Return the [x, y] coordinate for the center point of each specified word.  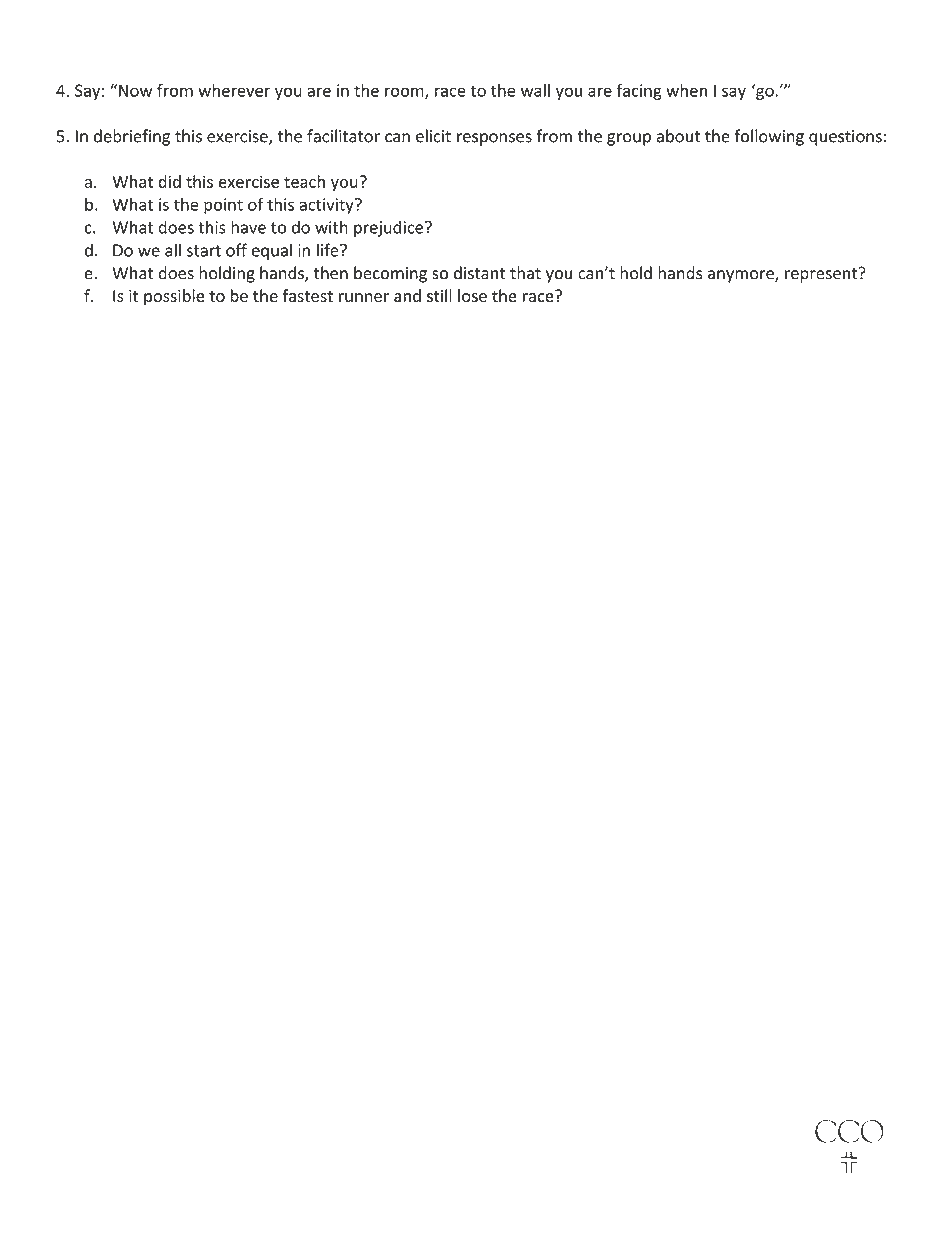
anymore [742, 276]
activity [327, 206]
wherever [234, 90]
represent [822, 275]
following [769, 137]
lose [472, 295]
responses [494, 139]
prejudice [390, 228]
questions [845, 138]
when [686, 90]
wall [535, 90]
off [236, 250]
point [223, 206]
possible [174, 297]
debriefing [132, 137]
